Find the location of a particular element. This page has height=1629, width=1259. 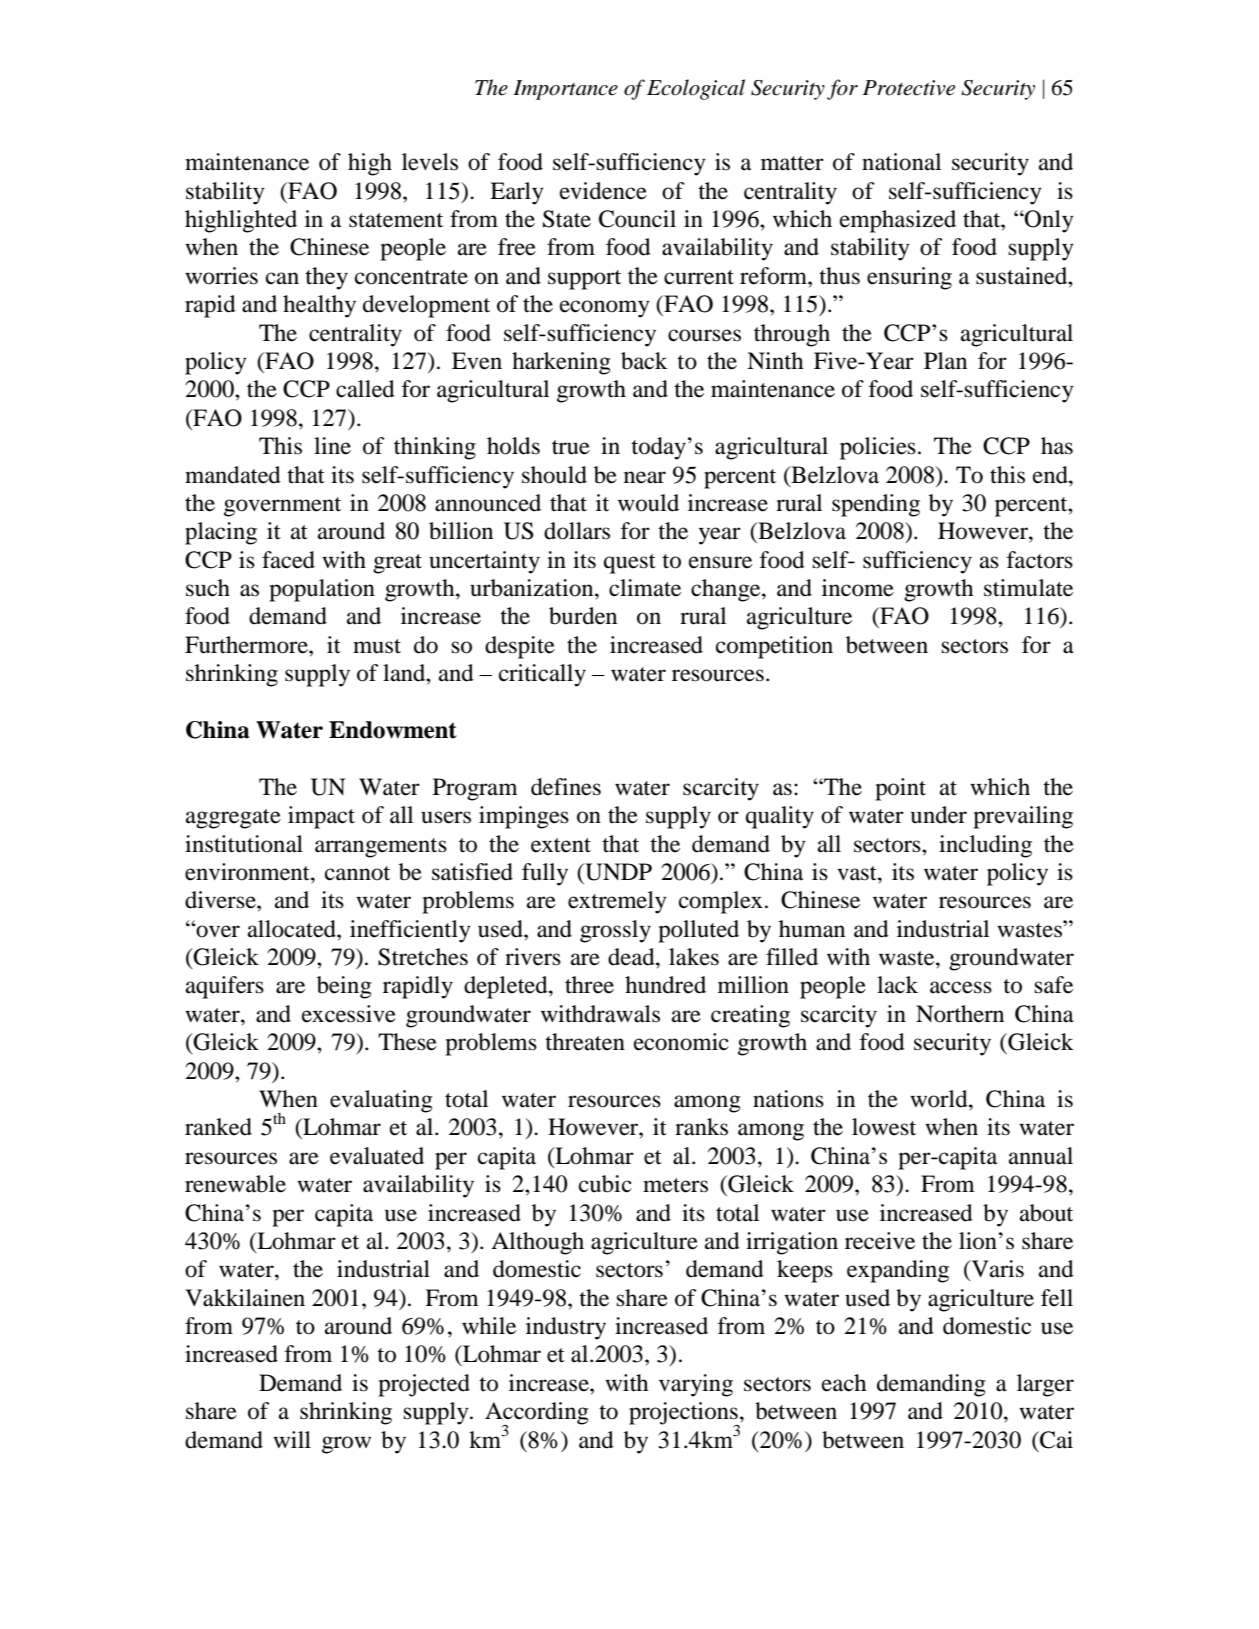

will is located at coordinates (292, 1439).
